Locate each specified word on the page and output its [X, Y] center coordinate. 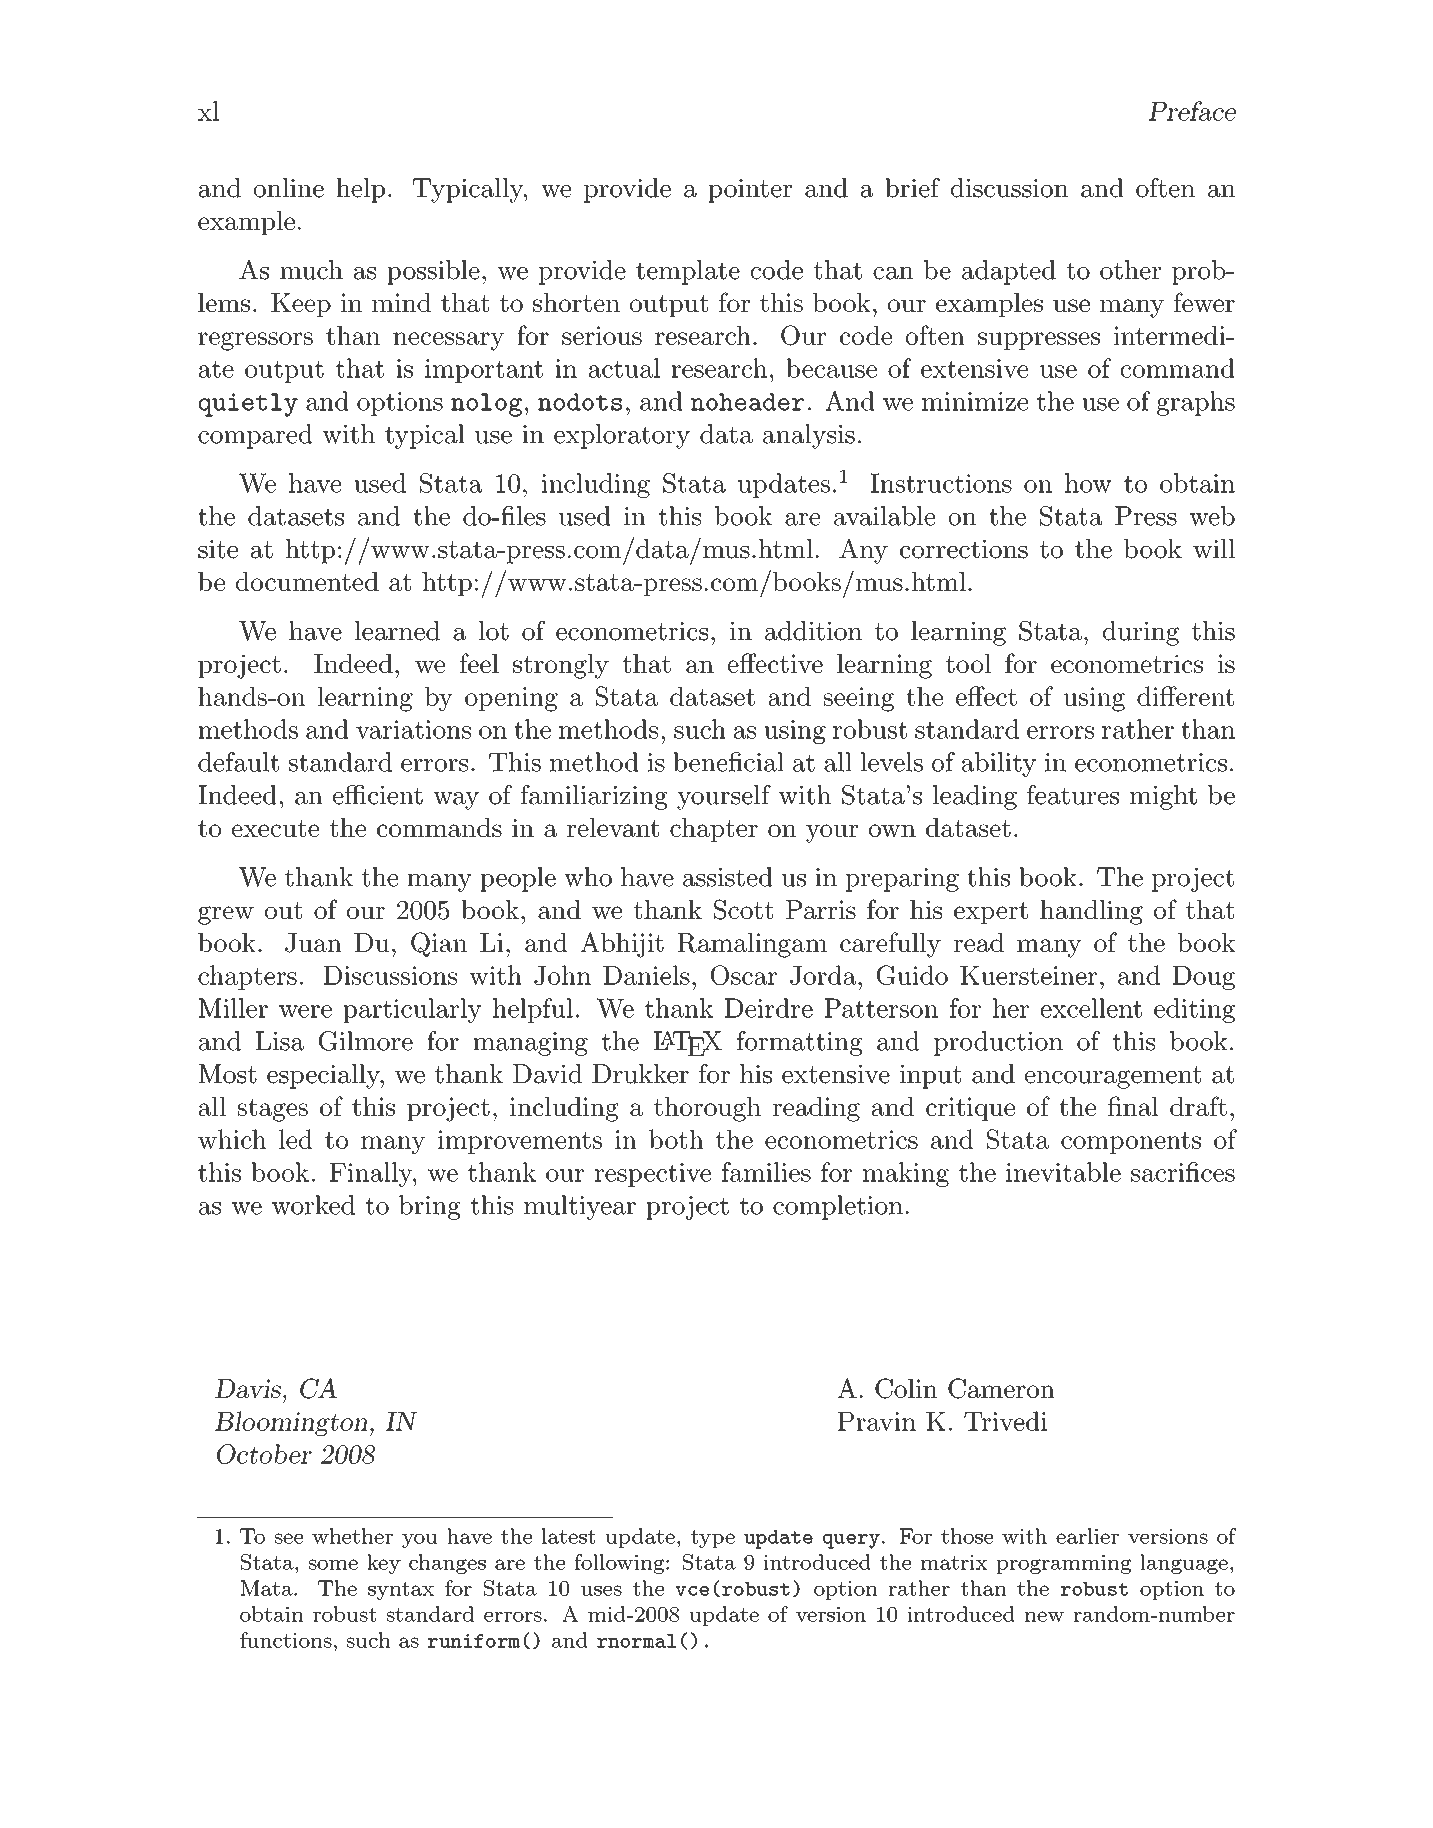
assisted [728, 877]
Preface [1192, 111]
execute [275, 828]
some [333, 1564]
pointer [750, 191]
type [713, 1539]
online [289, 188]
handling [1091, 912]
